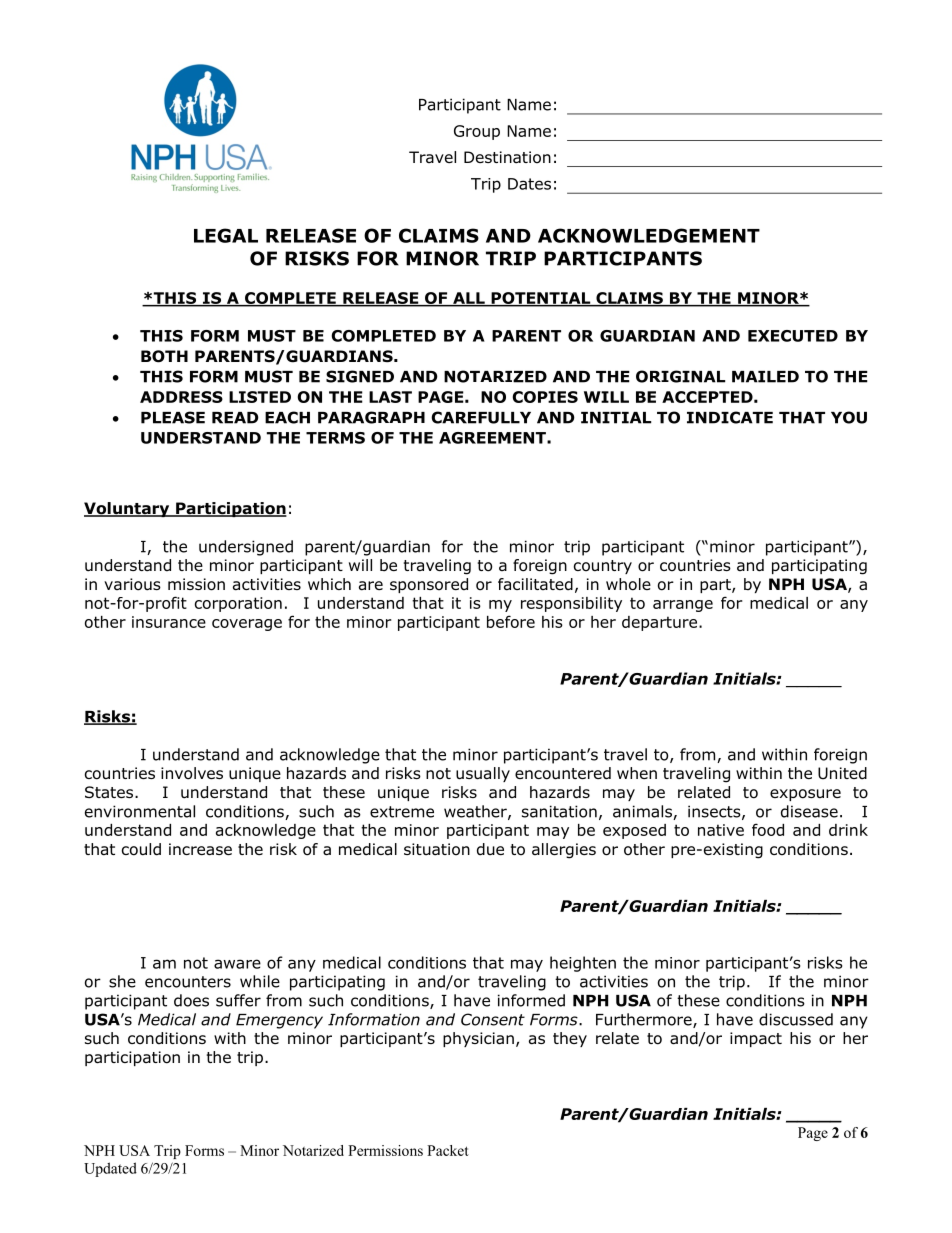  Describe the element at coordinates (529, 184) in the image. I see `Dates` at that location.
